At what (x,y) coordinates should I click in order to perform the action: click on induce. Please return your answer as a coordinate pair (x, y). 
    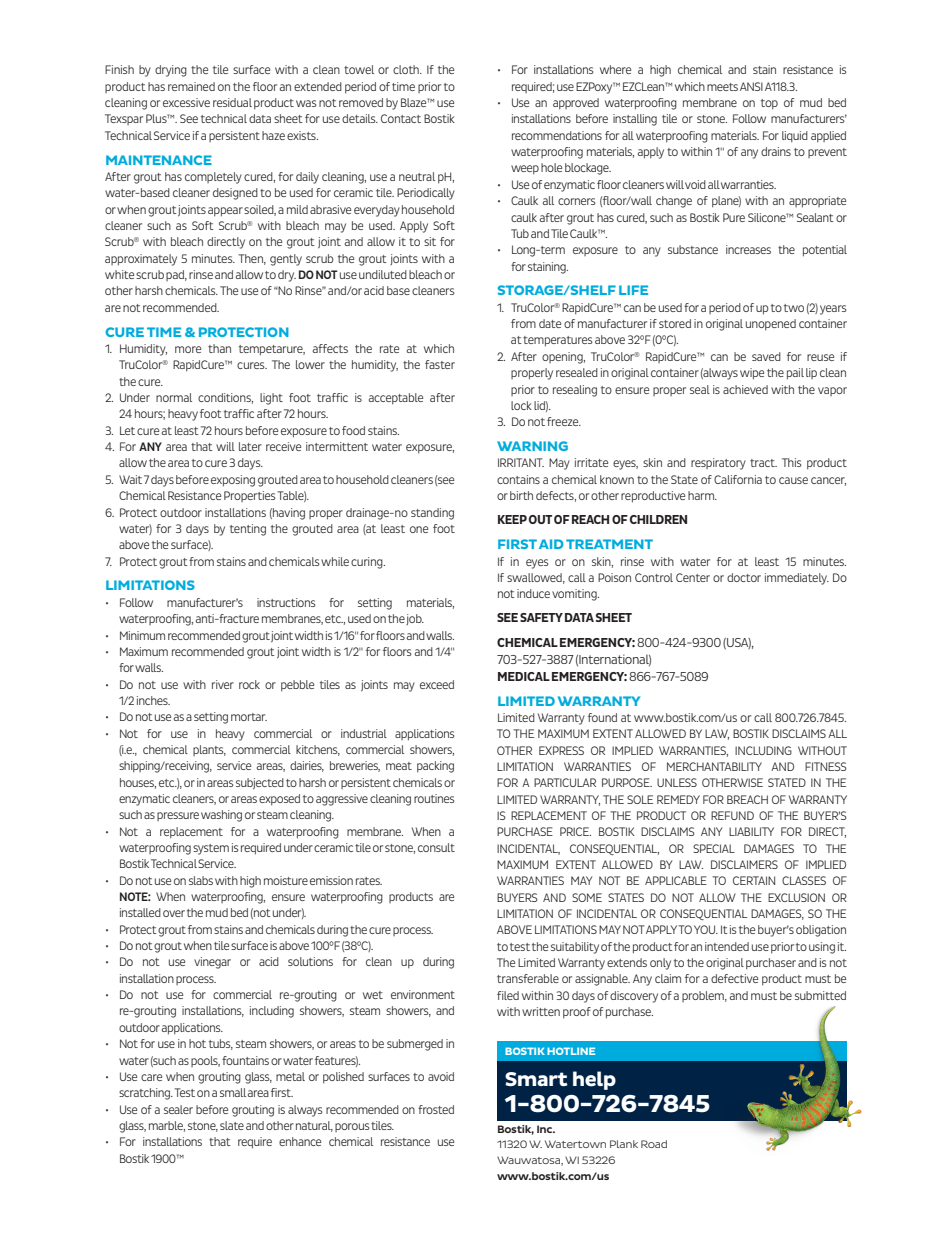
    Looking at the image, I should click on (533, 593).
